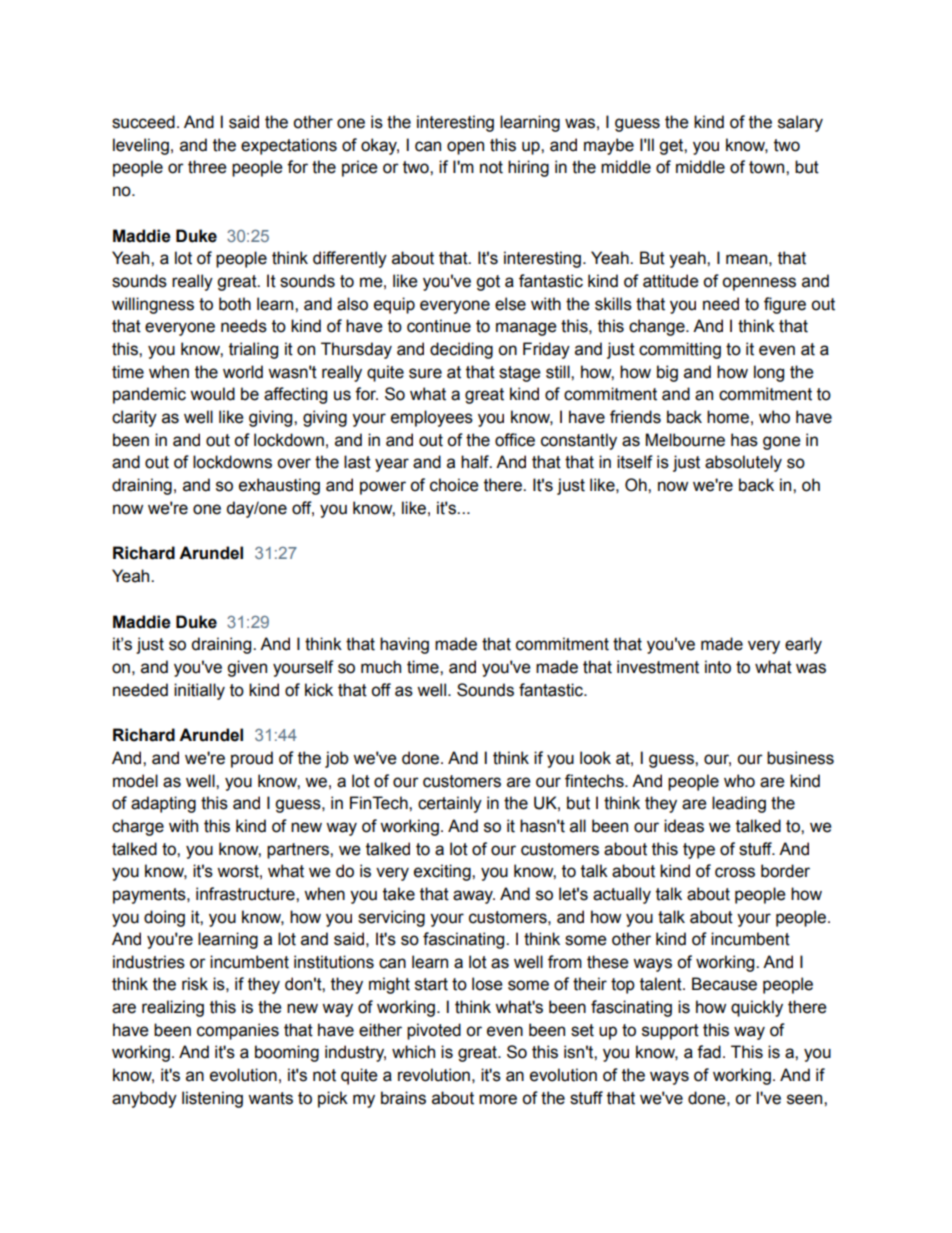  I want to click on into, so click(718, 667).
